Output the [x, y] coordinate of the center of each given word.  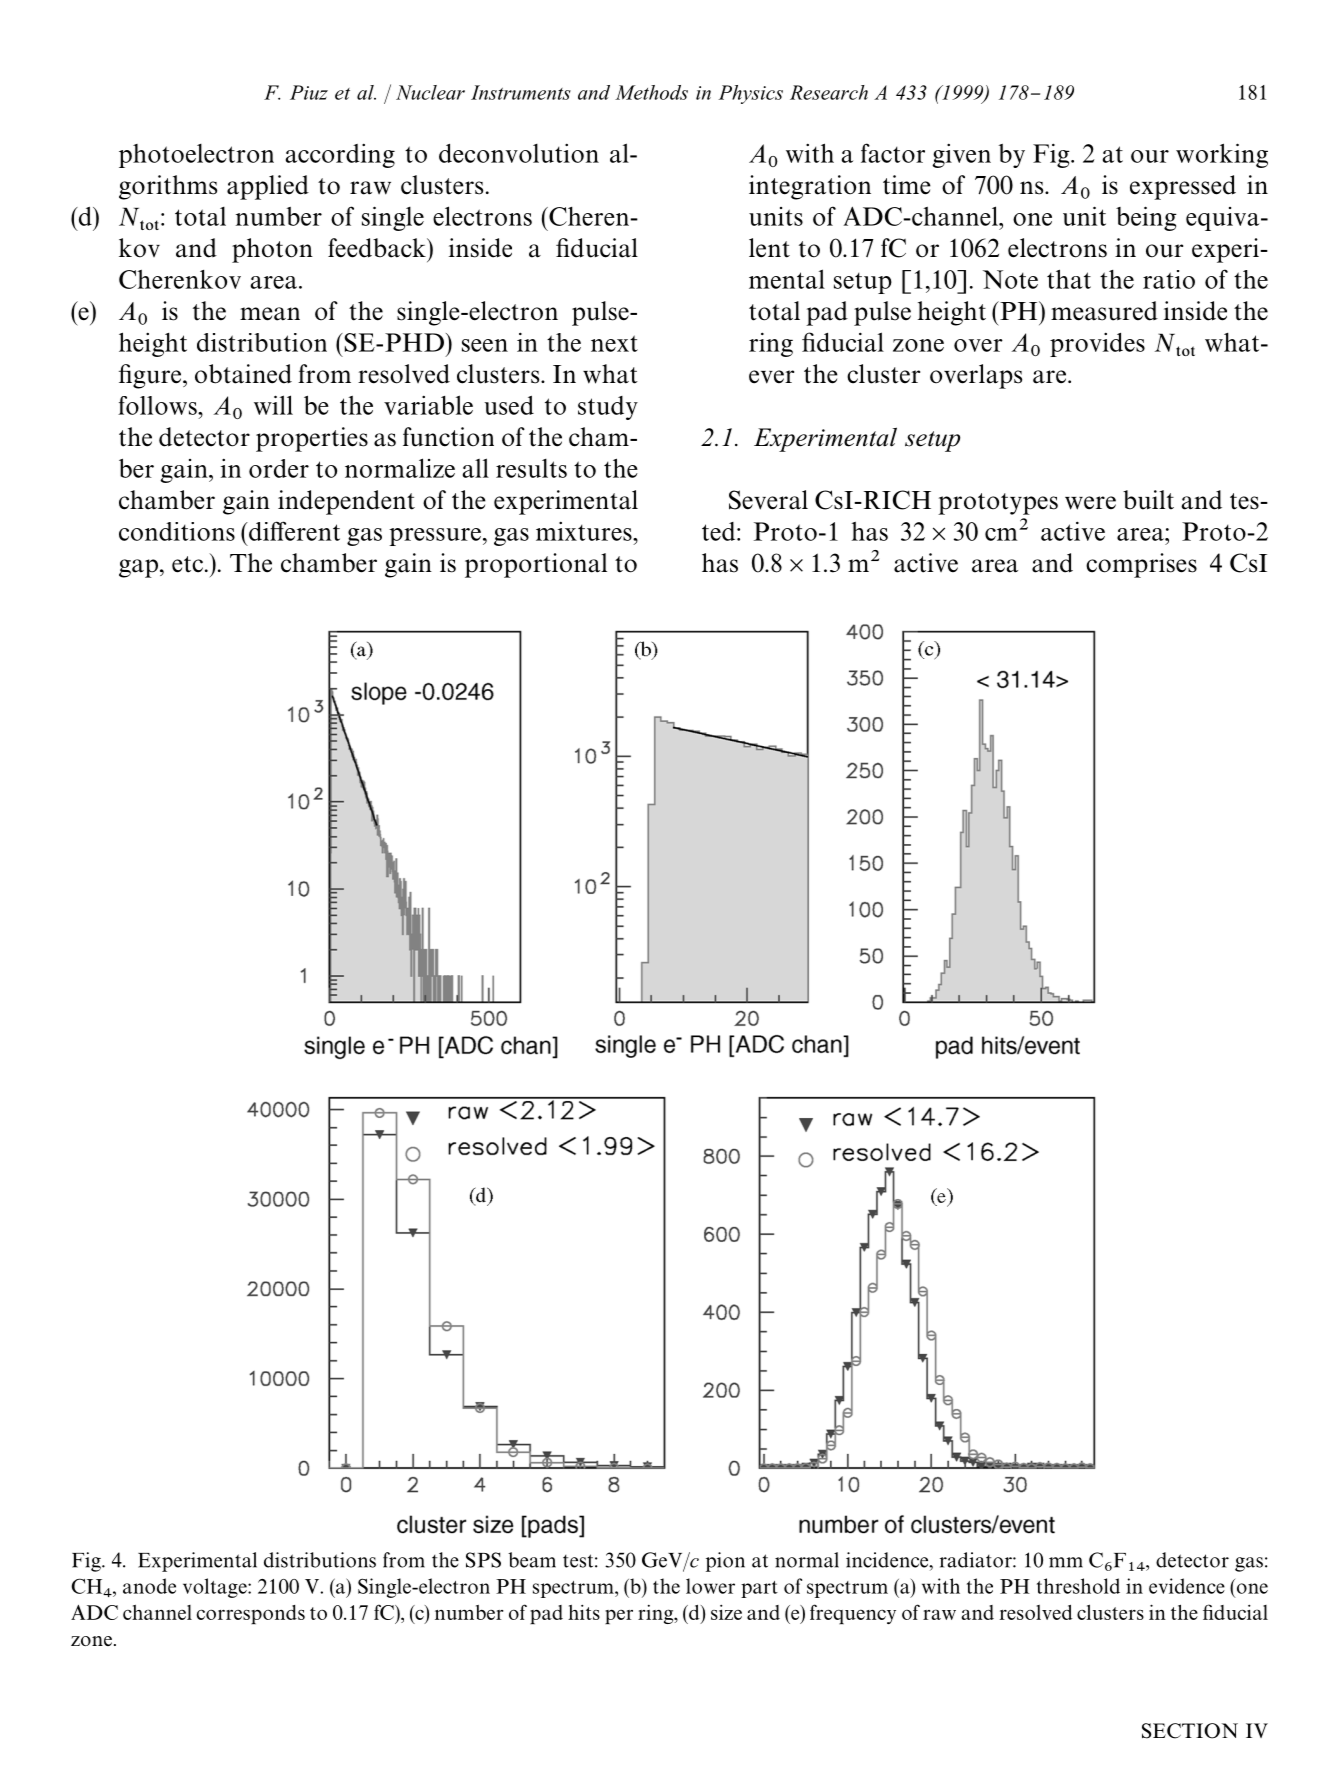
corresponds [251, 1614]
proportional [536, 565]
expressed [1183, 187]
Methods [651, 92]
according [340, 155]
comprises [1141, 565]
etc [187, 564]
